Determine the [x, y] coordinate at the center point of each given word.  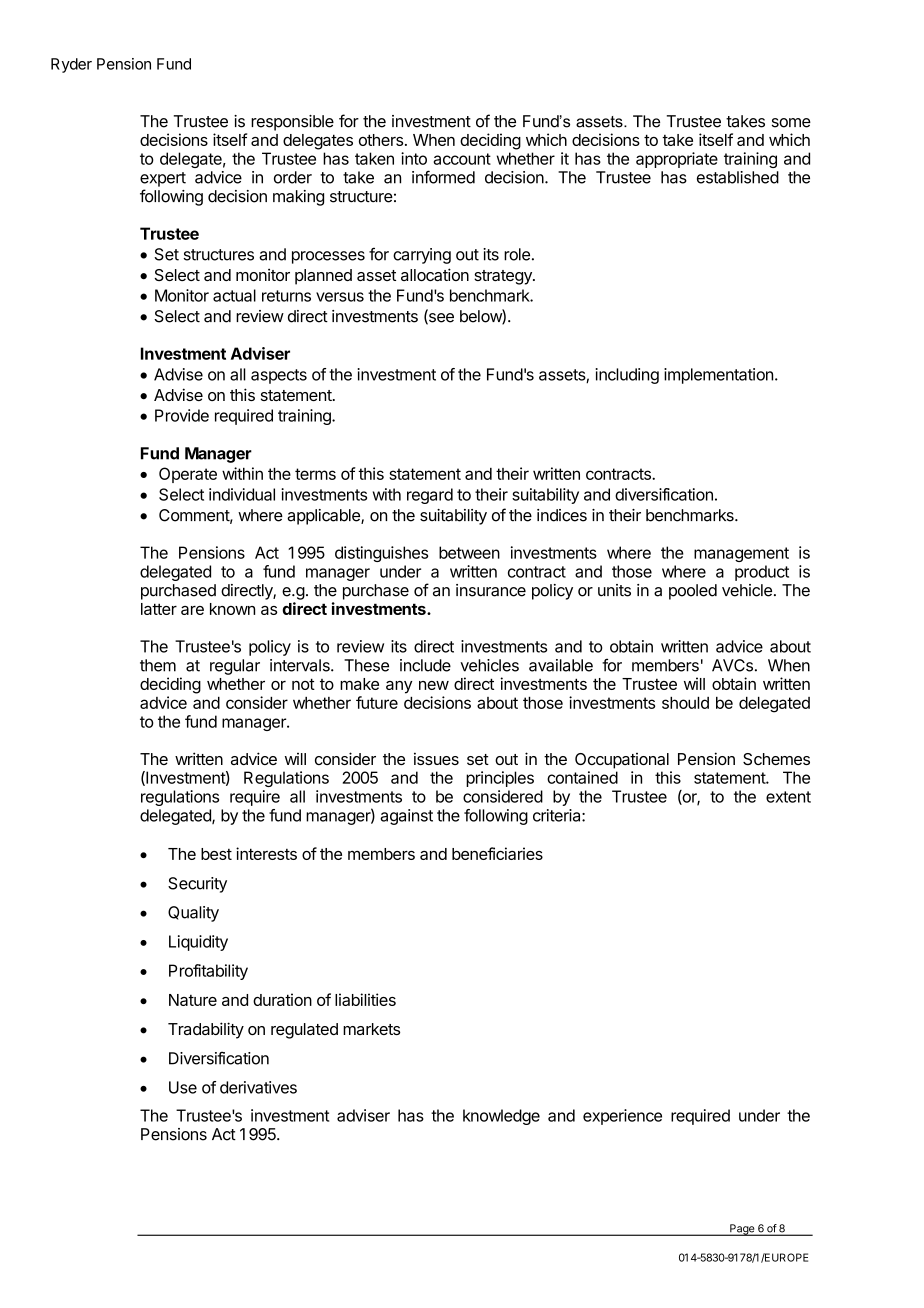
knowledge [501, 1117]
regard [430, 496]
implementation [718, 376]
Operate [188, 475]
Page [742, 1230]
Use [183, 1087]
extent [788, 797]
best [216, 854]
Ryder [71, 65]
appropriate [677, 160]
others [381, 140]
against [406, 817]
